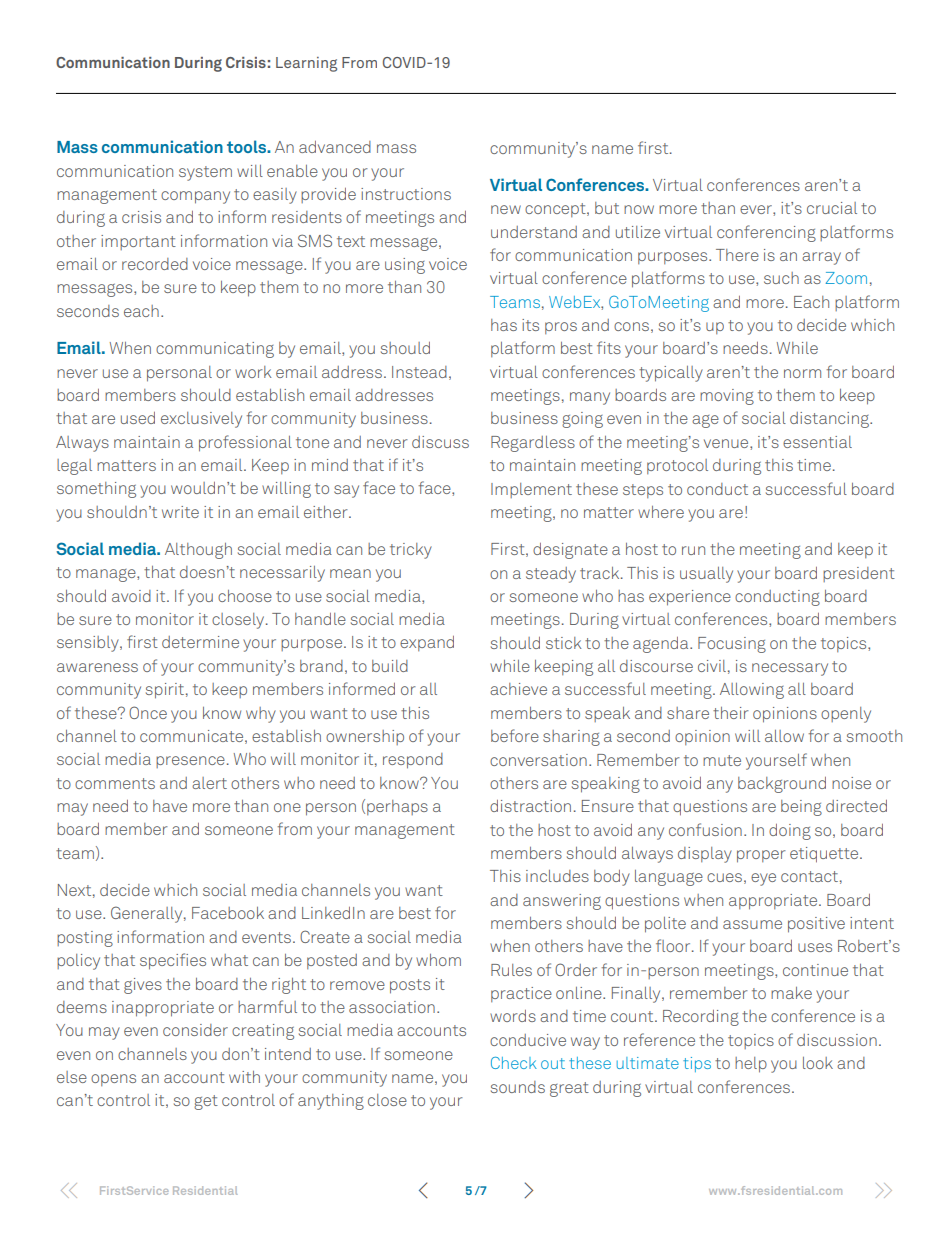 Image resolution: width=952 pixels, height=1233 pixels. I want to click on usually, so click(706, 575).
